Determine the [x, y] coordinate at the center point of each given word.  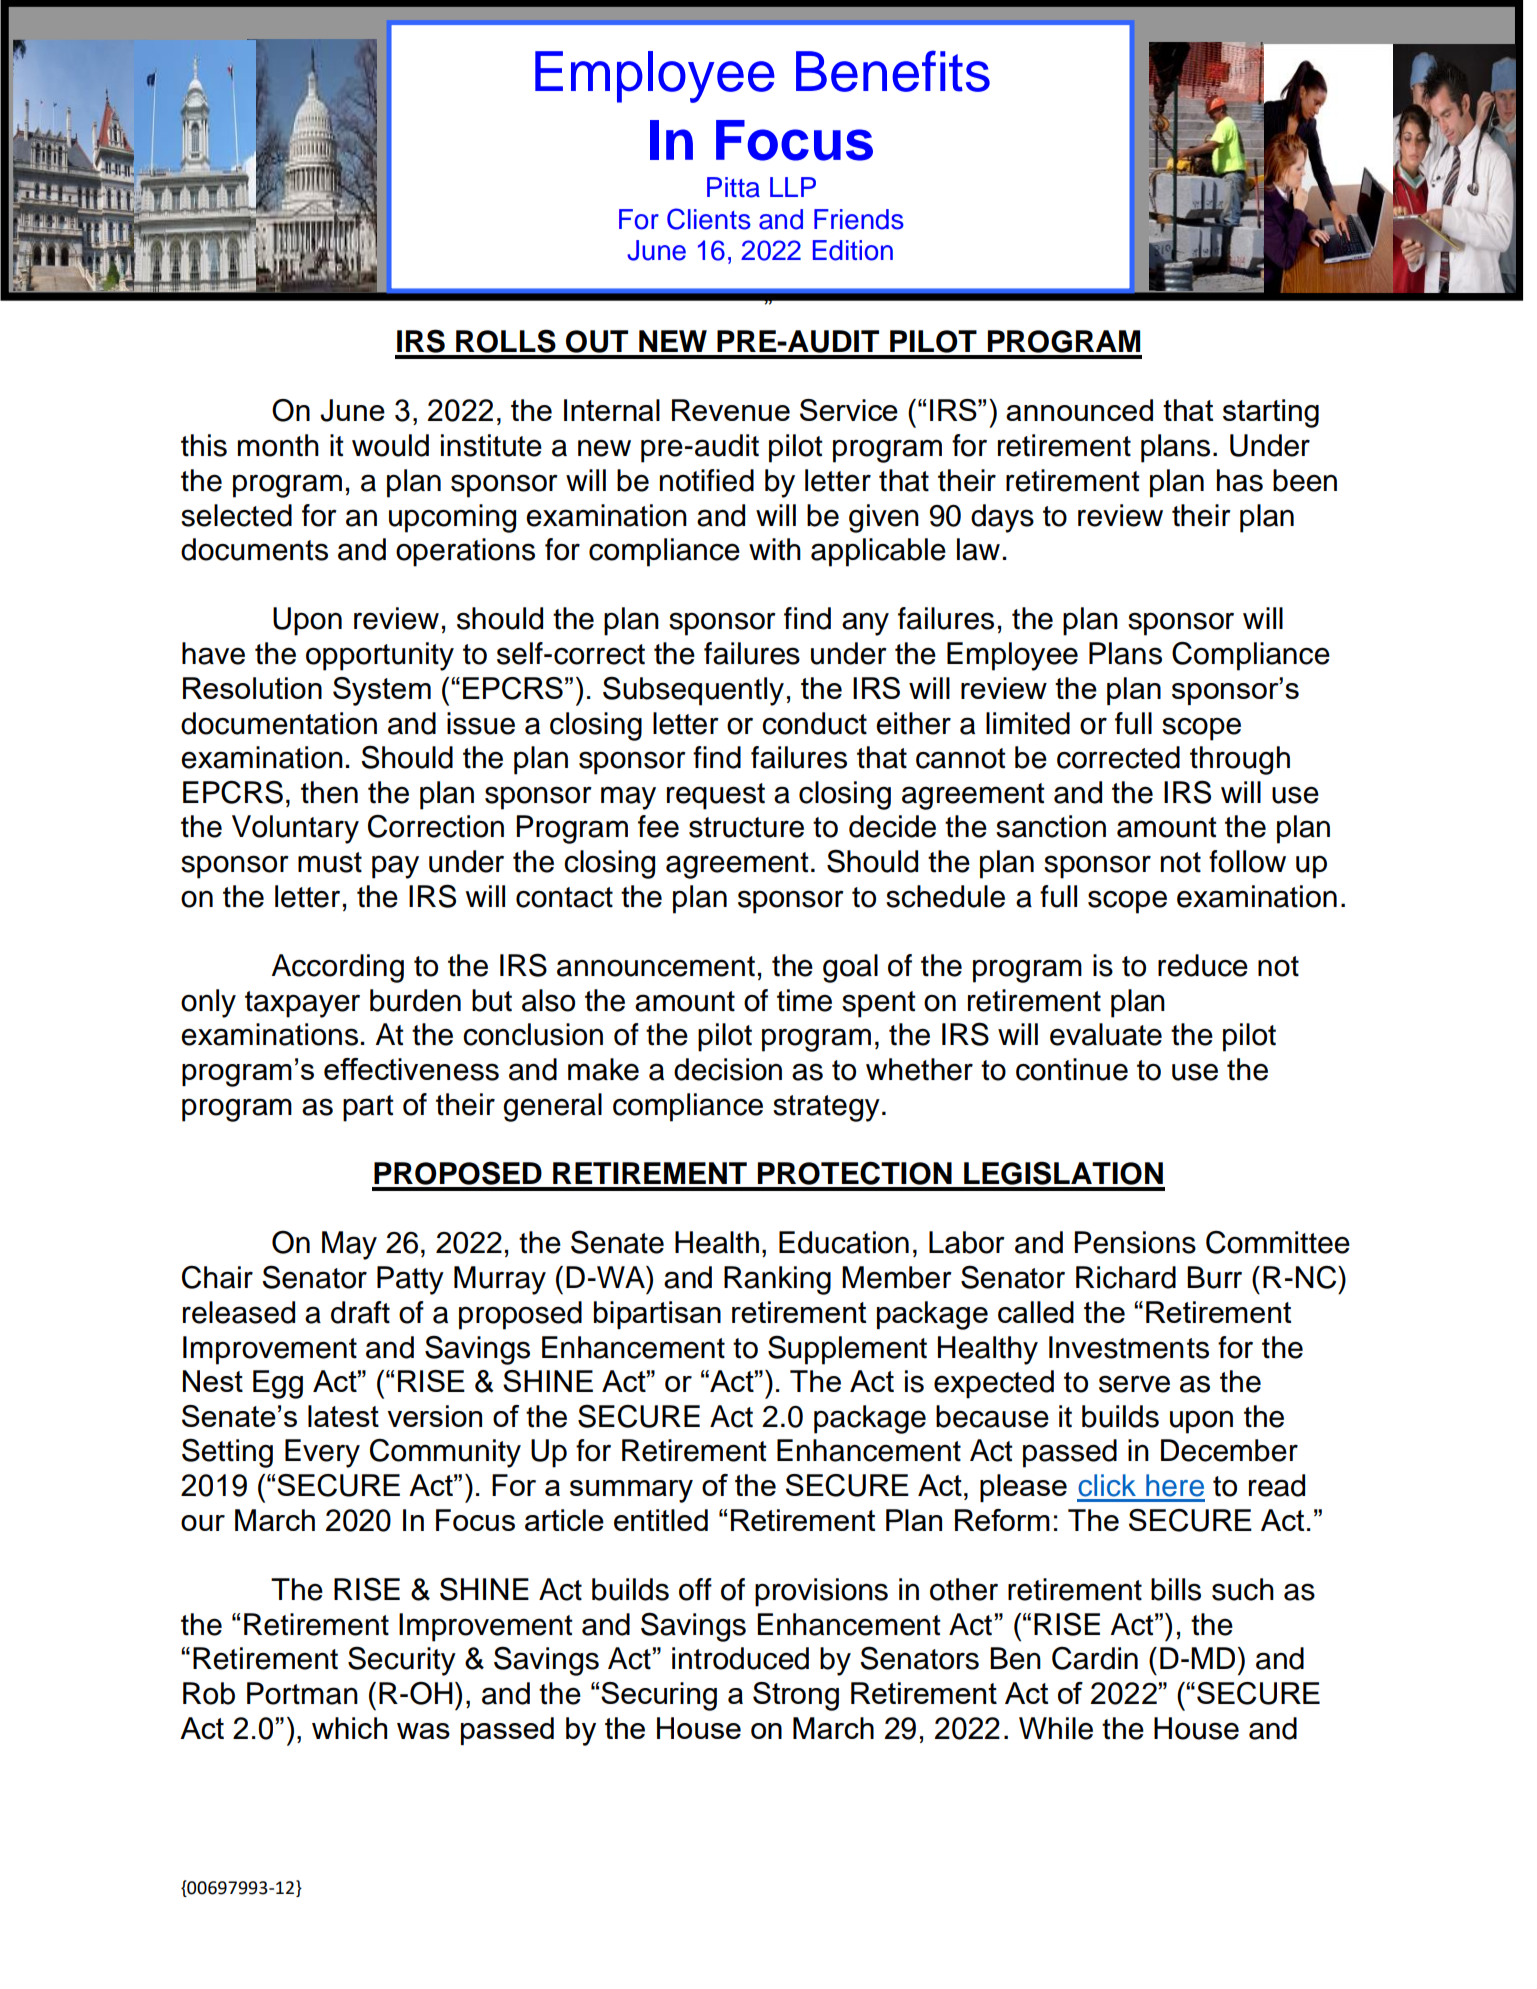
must [330, 862]
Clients [709, 219]
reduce [1203, 965]
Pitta [733, 187]
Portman [302, 1693]
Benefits [893, 71]
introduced [740, 1658]
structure [746, 827]
